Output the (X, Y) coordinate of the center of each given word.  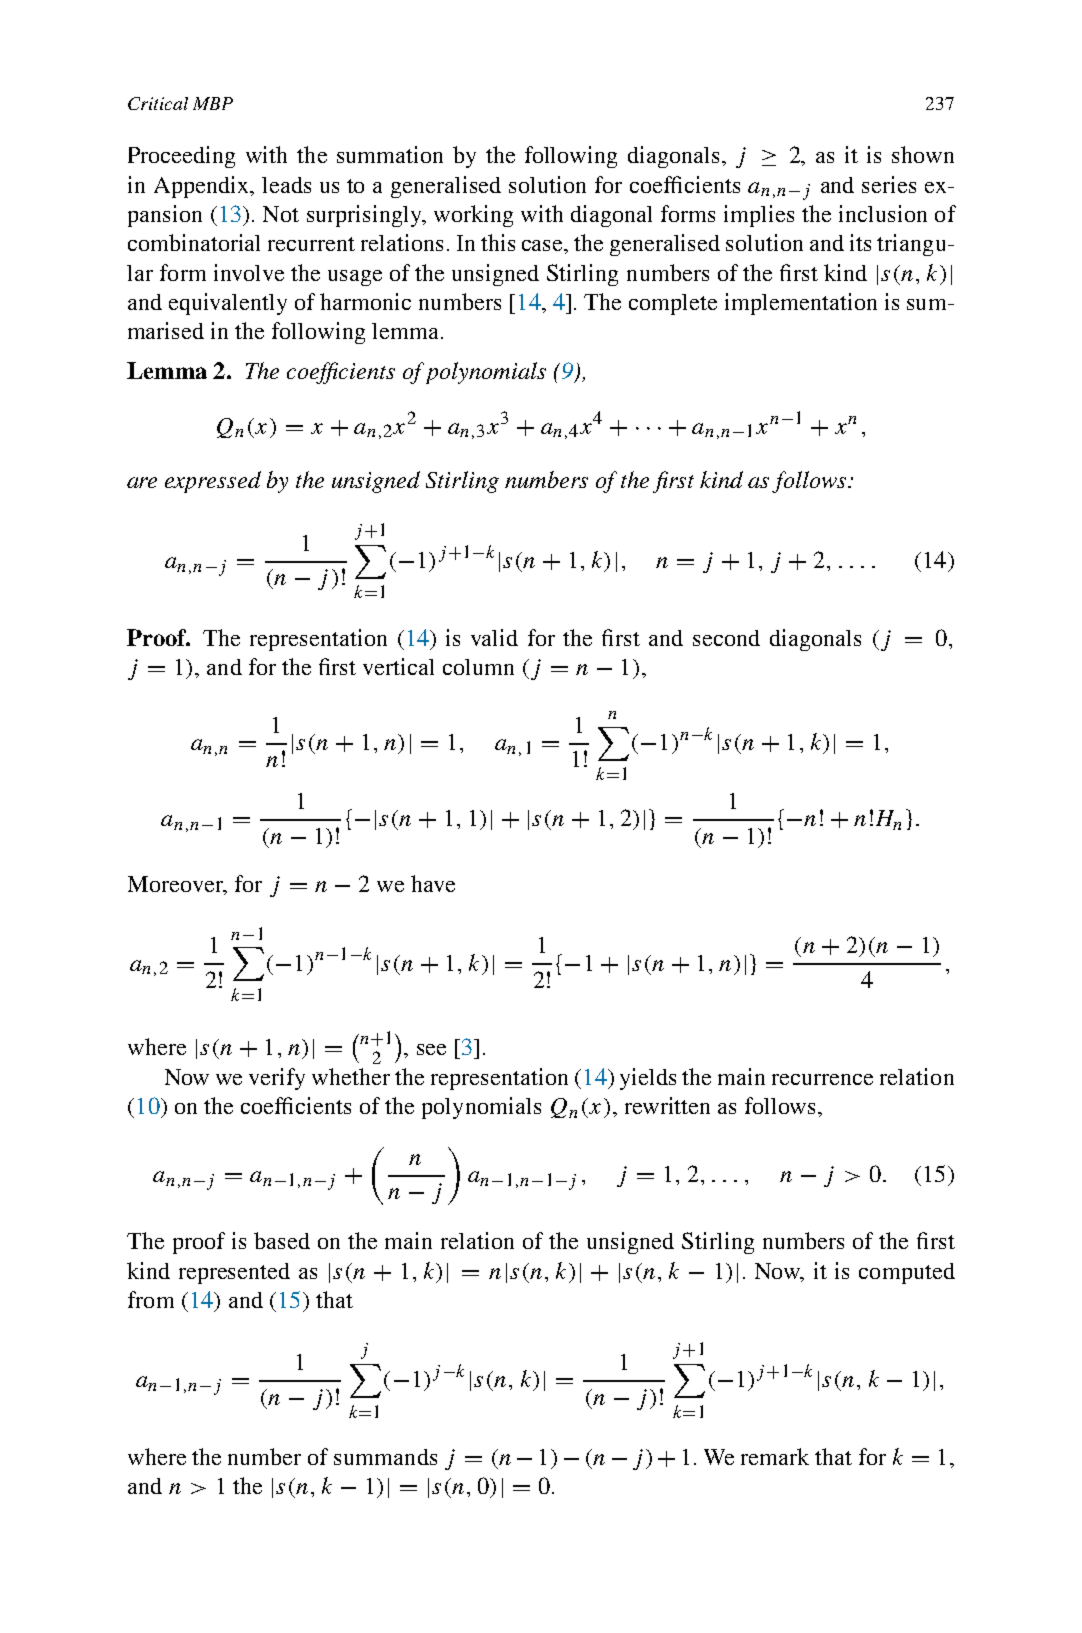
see (431, 1049)
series (889, 184)
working (473, 216)
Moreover (176, 885)
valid (494, 637)
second (726, 638)
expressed (213, 482)
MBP (213, 103)
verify (277, 1079)
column (478, 667)
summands (385, 1457)
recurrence (822, 1079)
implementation (801, 304)
